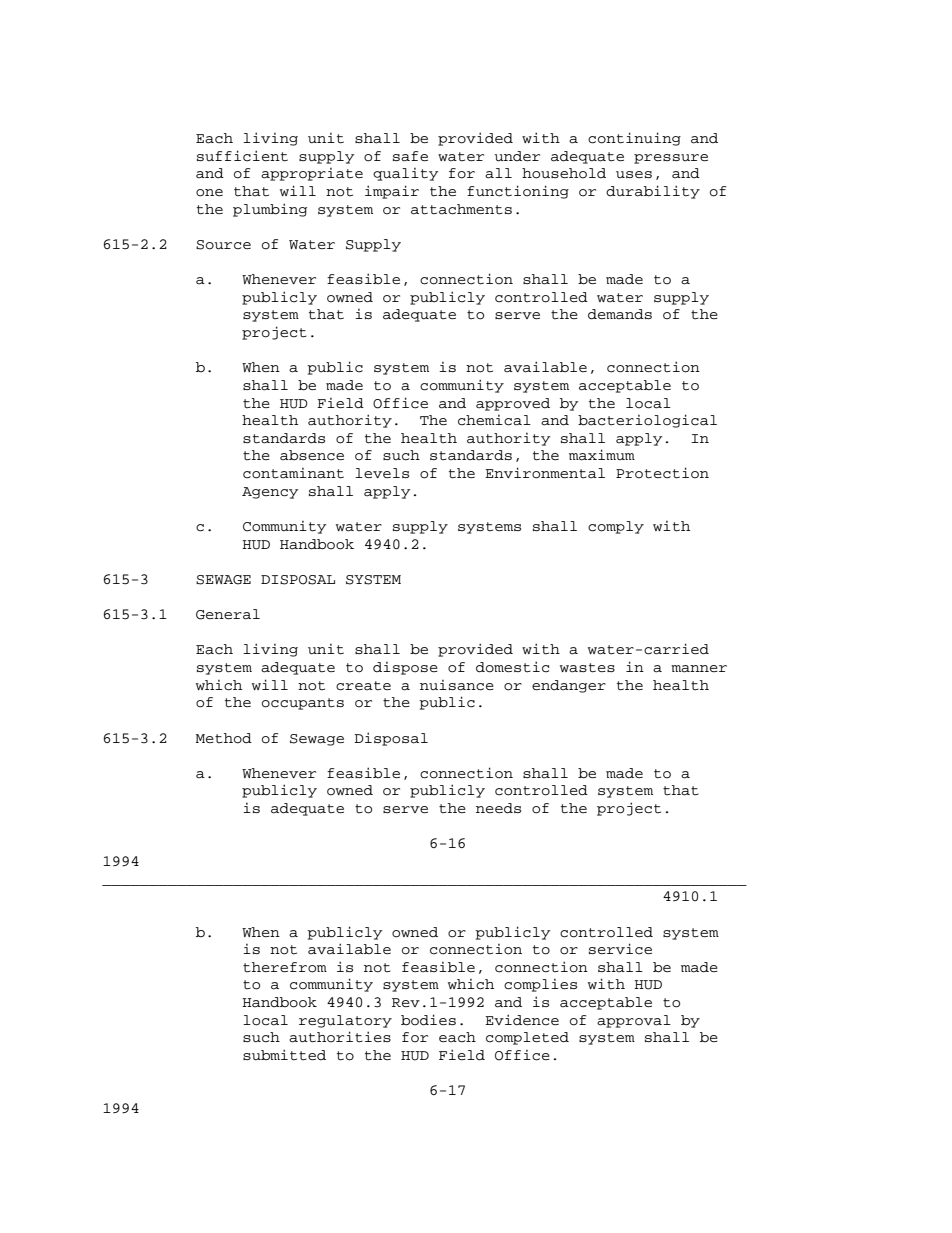 The image size is (952, 1233). What do you see at coordinates (634, 1021) in the page?
I see `approval` at bounding box center [634, 1021].
